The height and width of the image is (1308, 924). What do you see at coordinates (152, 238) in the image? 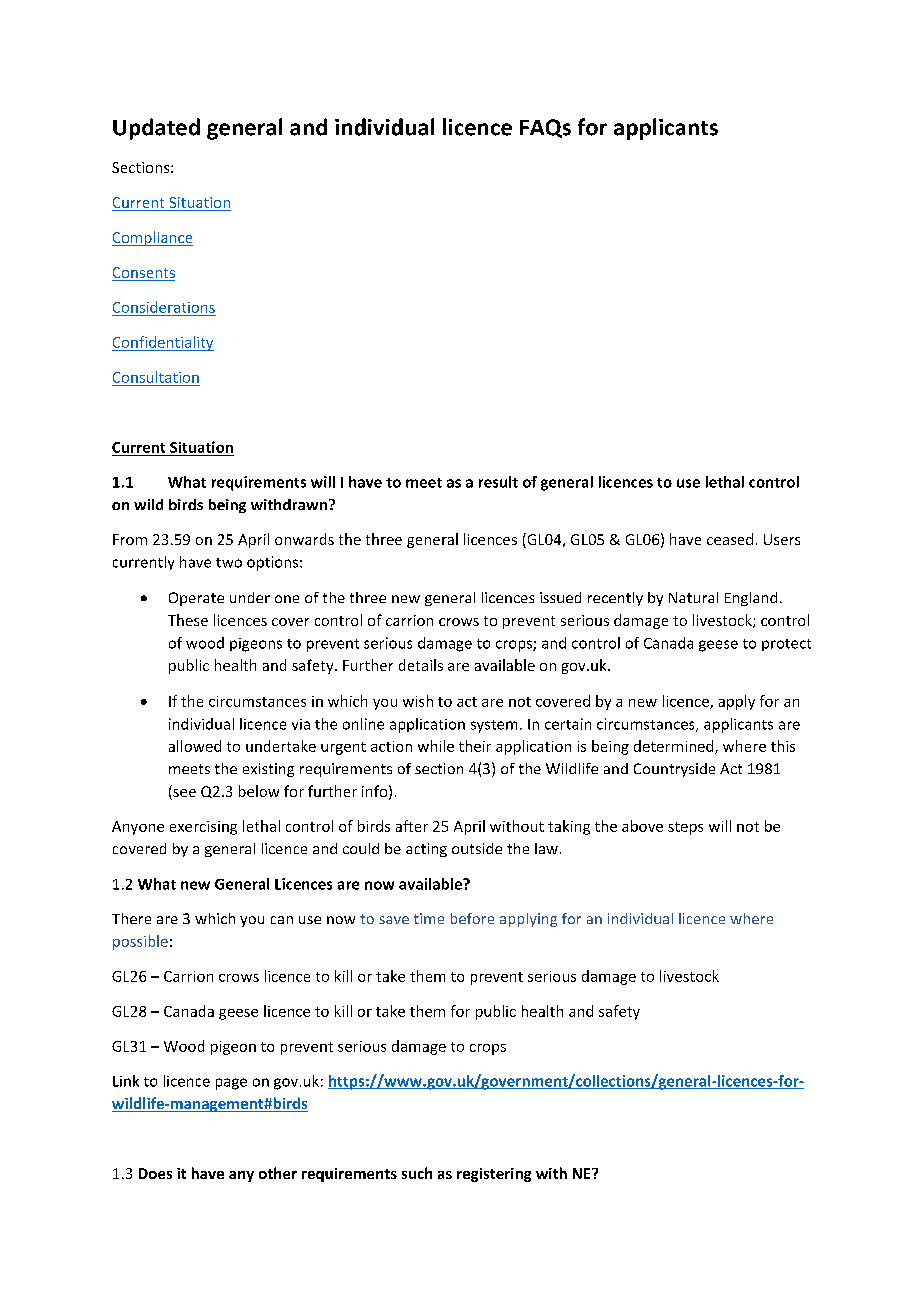
I see `Compliance` at bounding box center [152, 238].
